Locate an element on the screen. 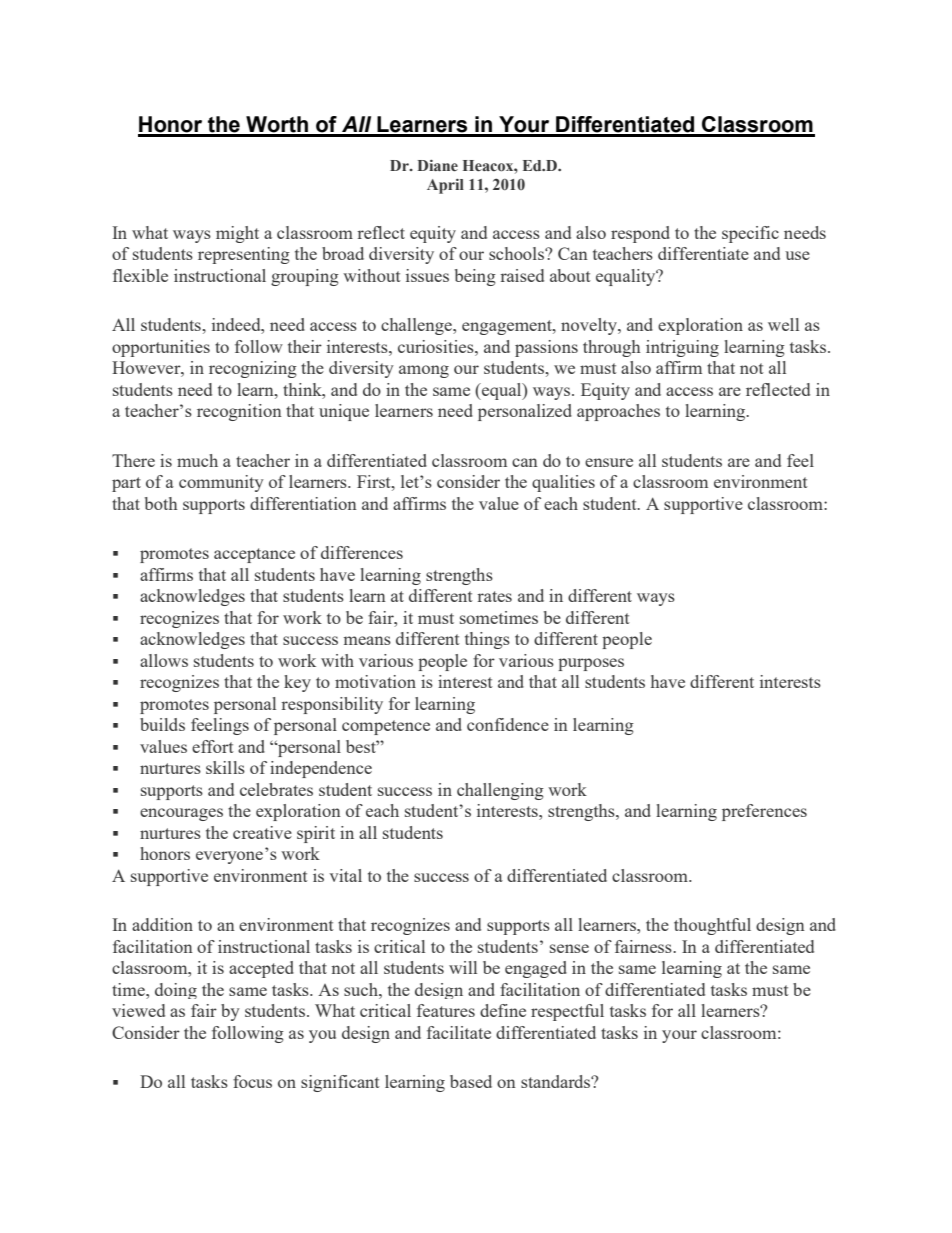 The image size is (952, 1233). April is located at coordinates (445, 186).
